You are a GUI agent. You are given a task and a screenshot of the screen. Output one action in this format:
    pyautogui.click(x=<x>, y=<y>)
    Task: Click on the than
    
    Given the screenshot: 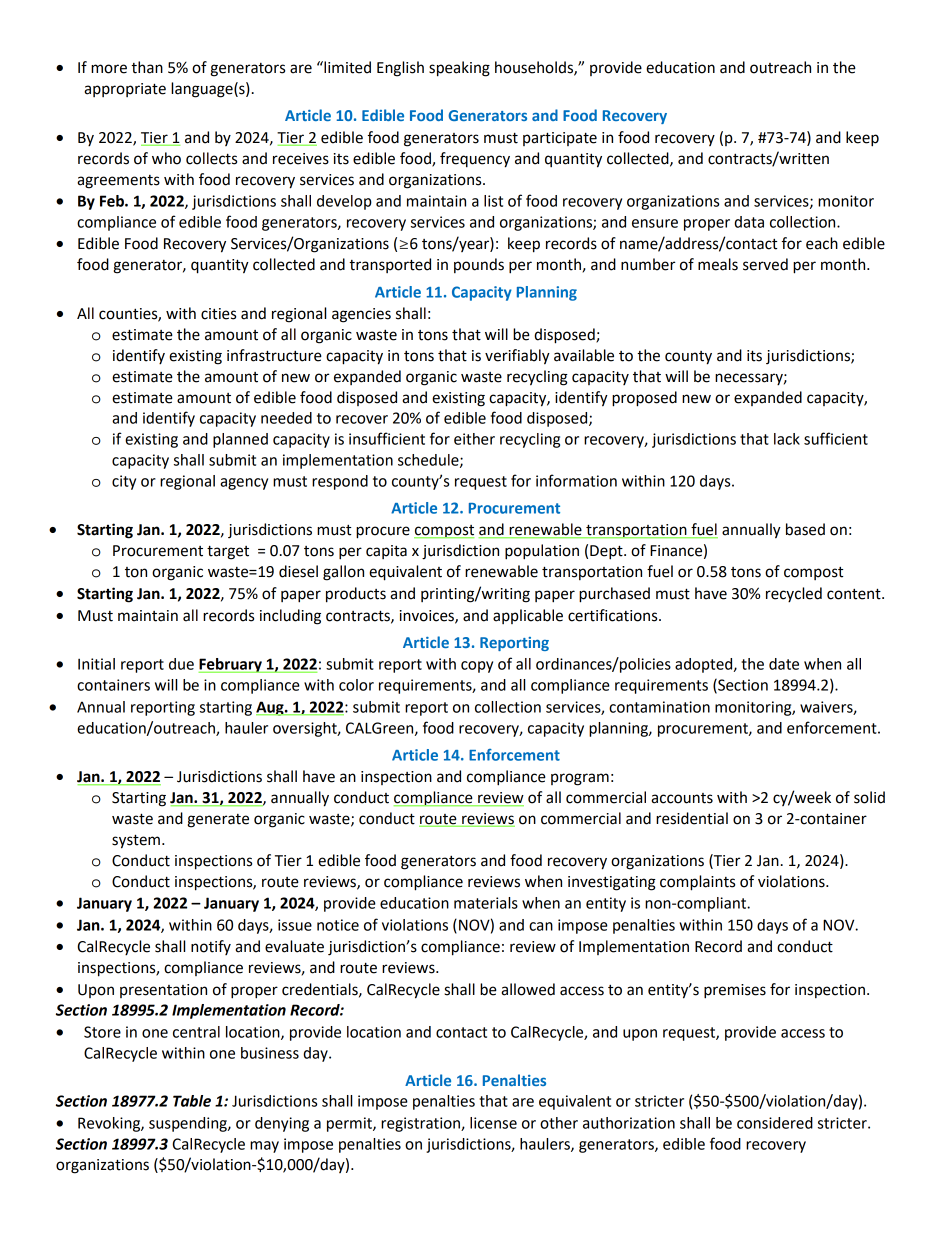 What is the action you would take?
    pyautogui.click(x=147, y=67)
